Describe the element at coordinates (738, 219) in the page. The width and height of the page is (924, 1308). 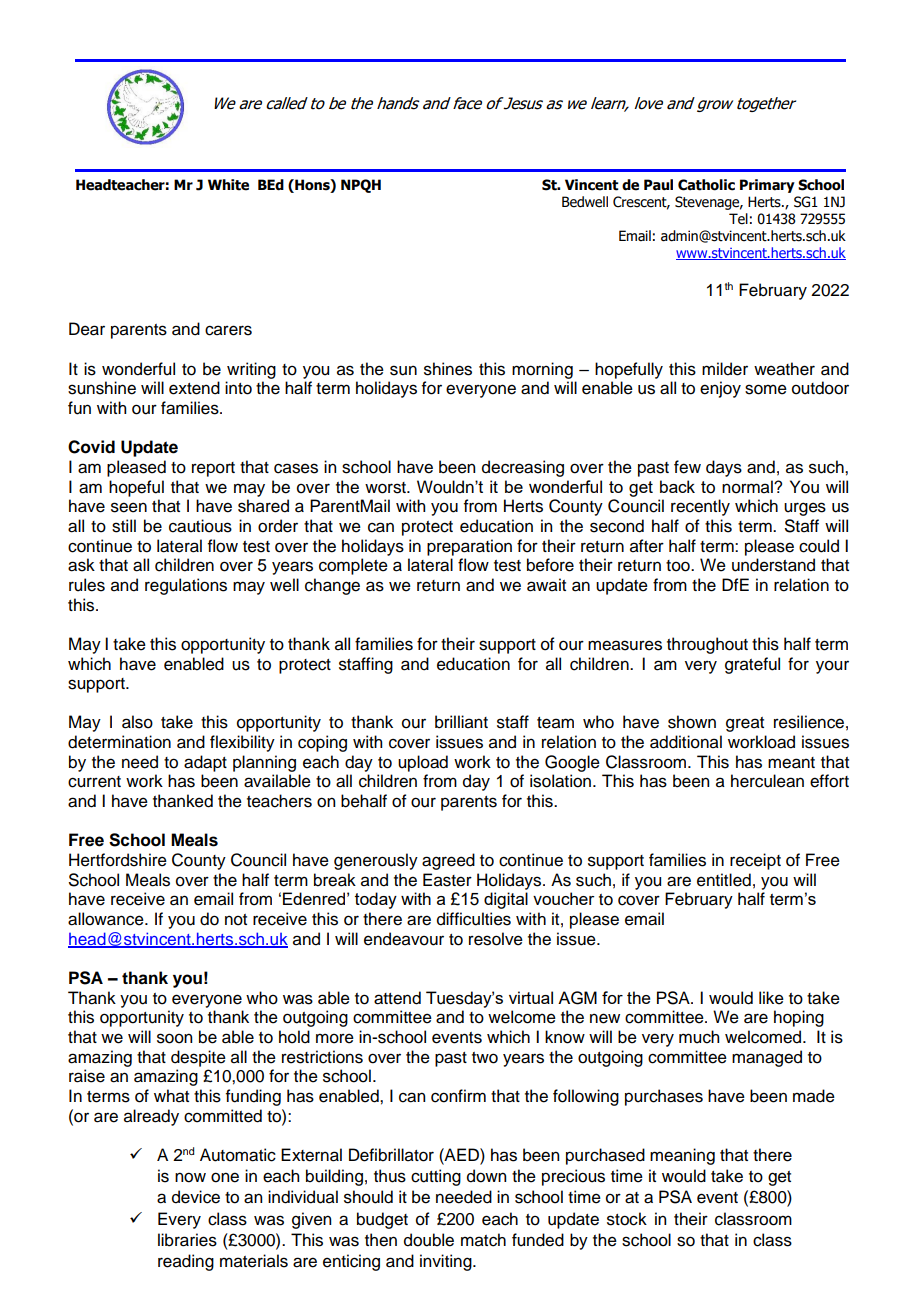
I see `Tel` at that location.
